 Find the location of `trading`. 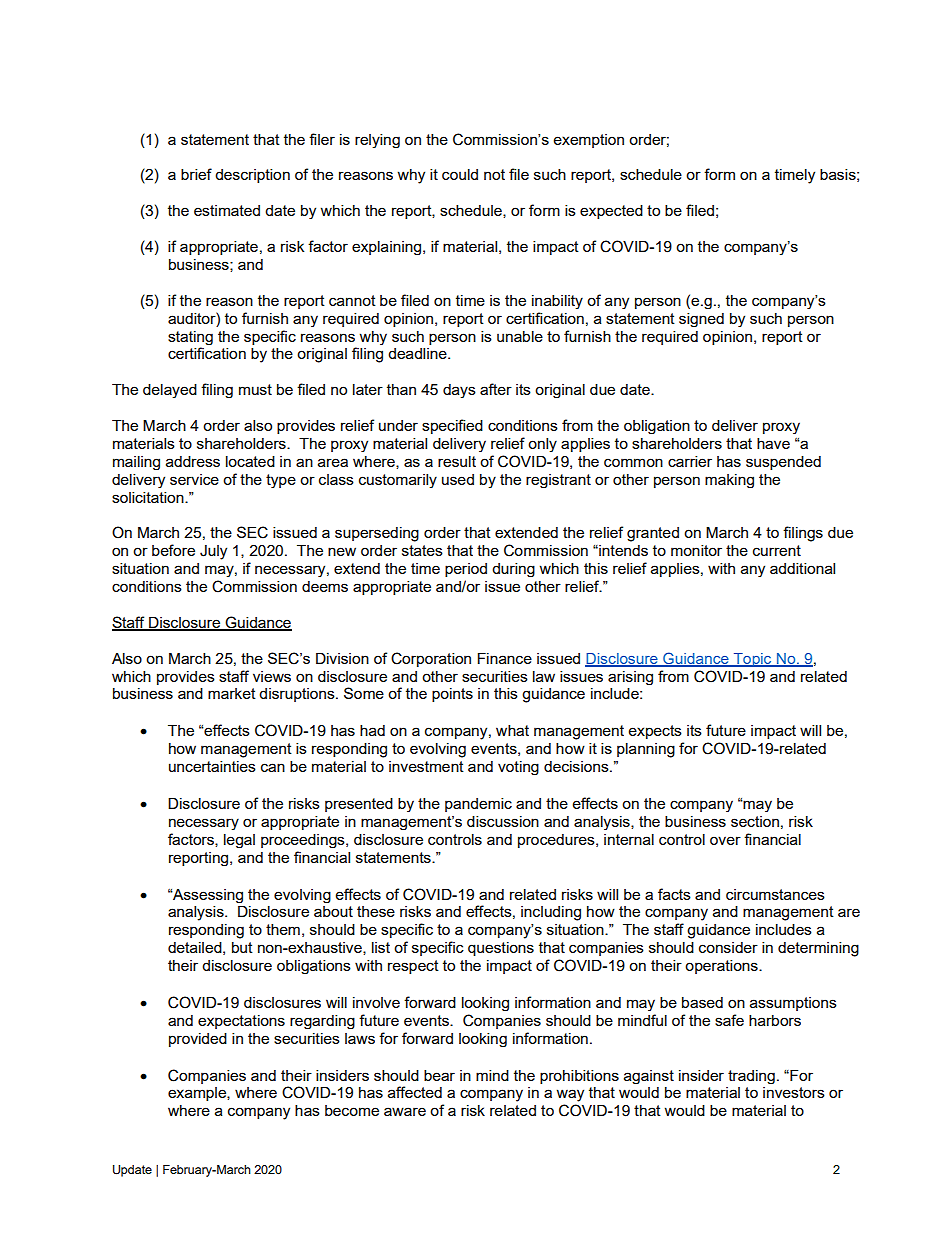

trading is located at coordinates (751, 1077).
